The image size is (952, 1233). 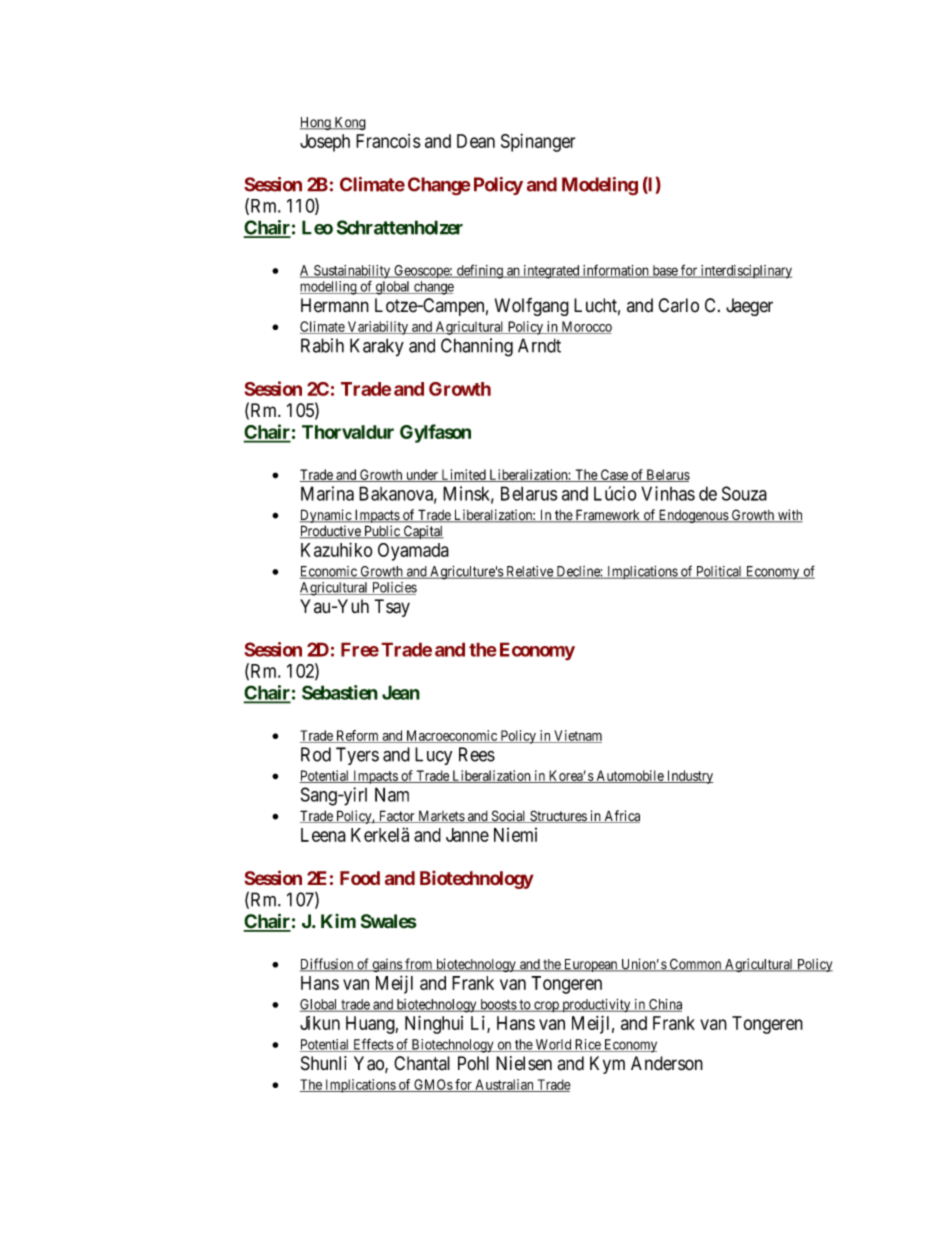 What do you see at coordinates (745, 272) in the screenshot?
I see `interdisciplinary` at bounding box center [745, 272].
